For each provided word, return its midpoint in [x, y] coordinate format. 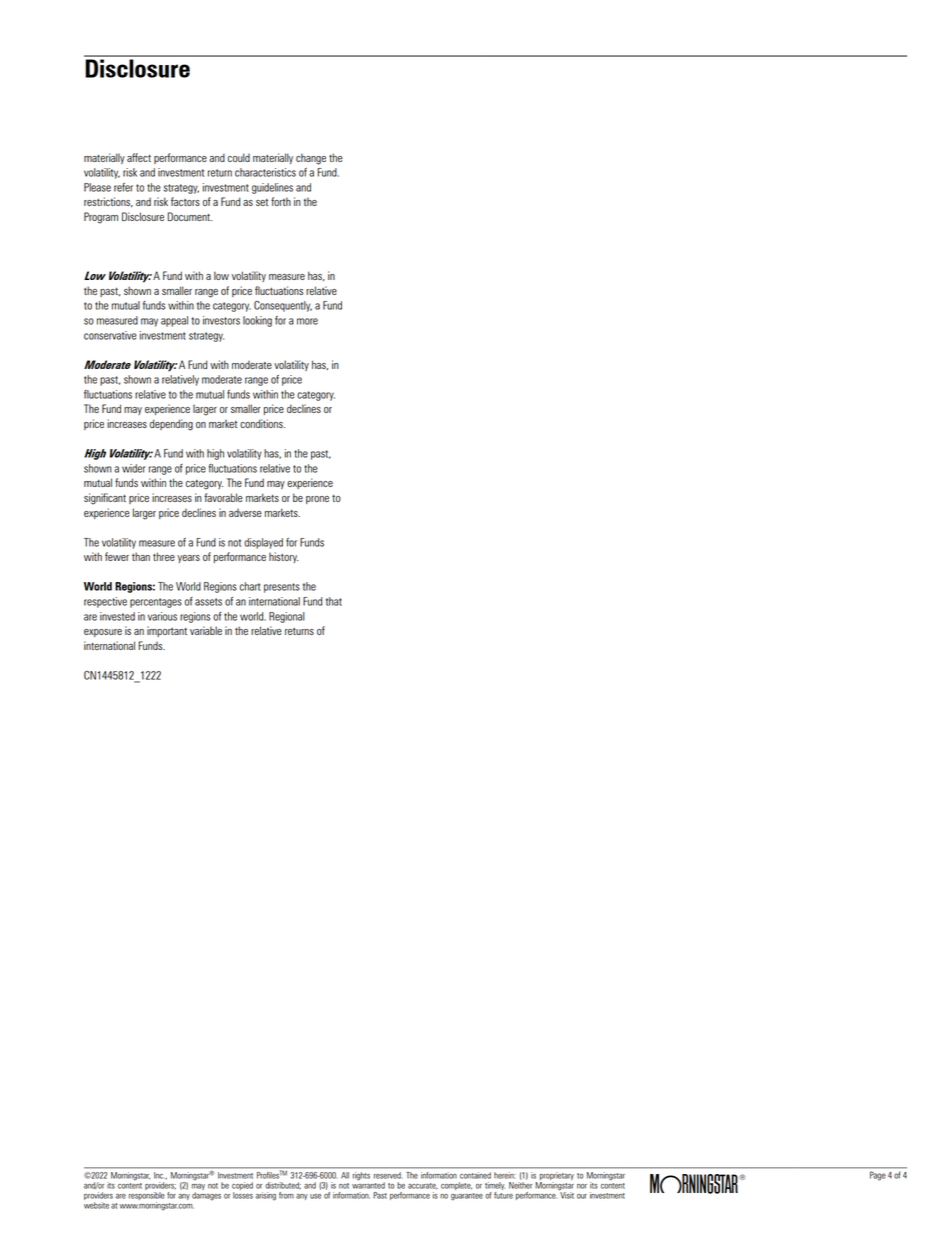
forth [281, 201]
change [311, 159]
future [503, 1194]
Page [877, 1176]
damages [206, 1196]
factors [185, 201]
